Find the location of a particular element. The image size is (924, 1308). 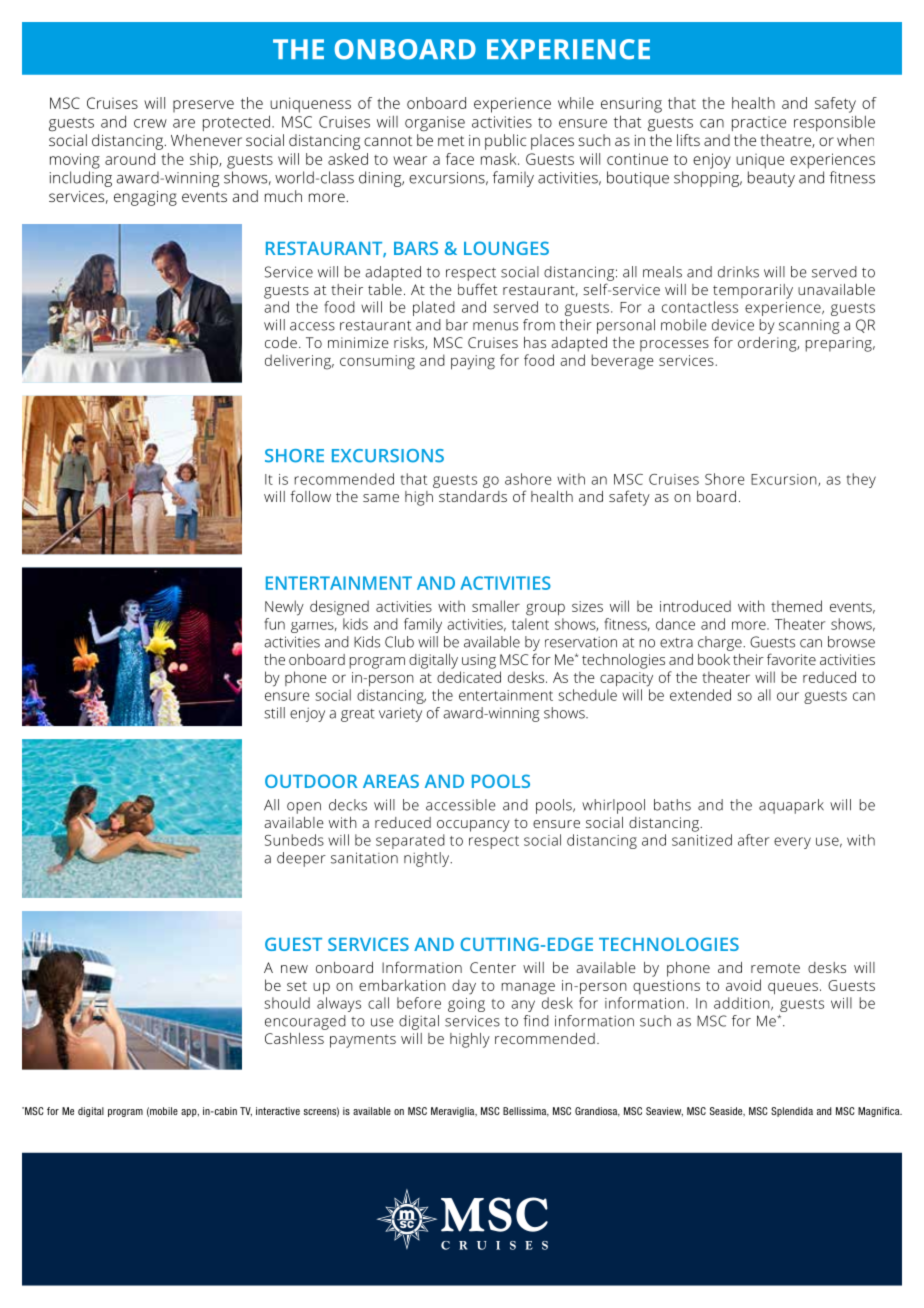

fun is located at coordinates (274, 624).
